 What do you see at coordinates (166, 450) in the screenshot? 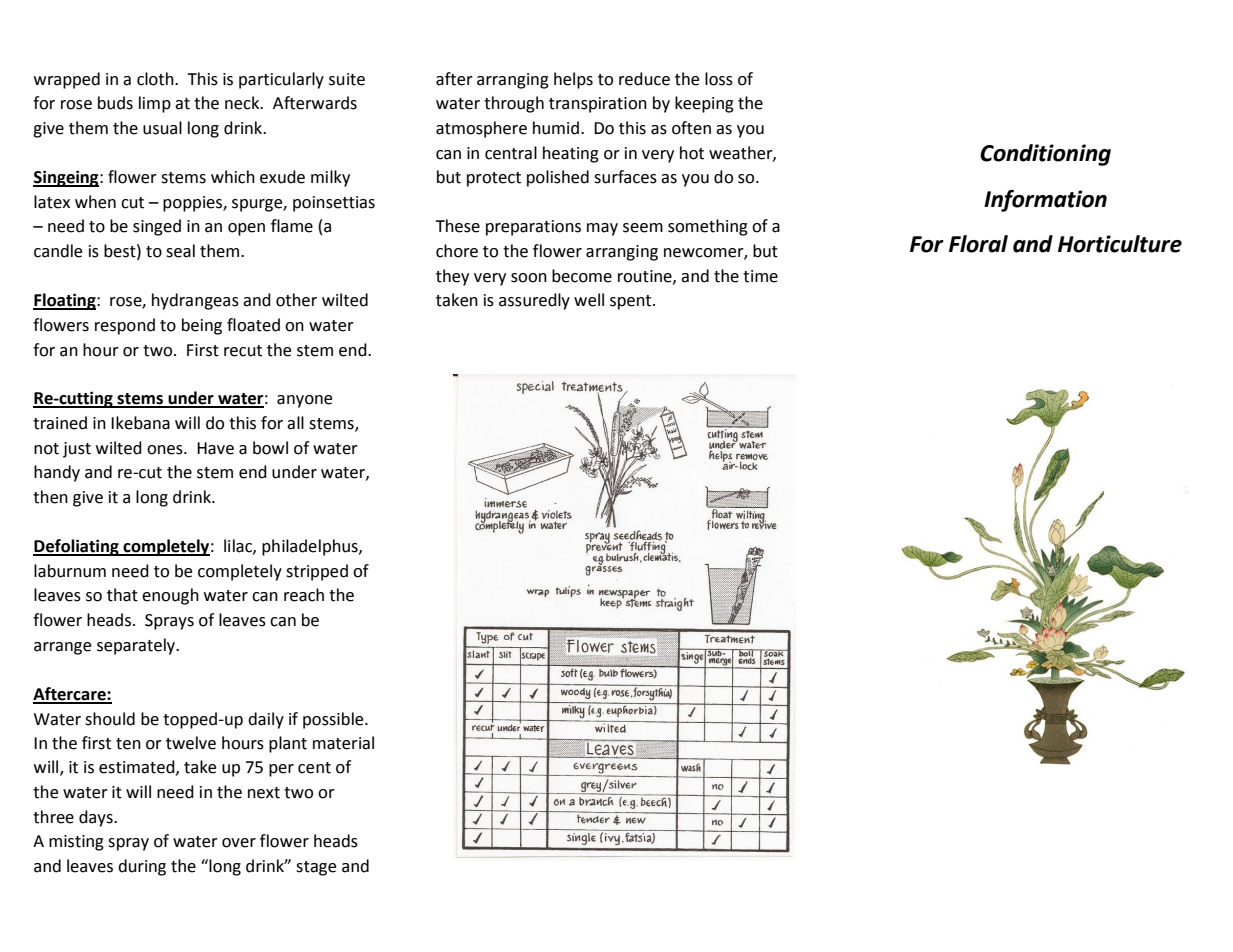
I see `ones` at bounding box center [166, 450].
